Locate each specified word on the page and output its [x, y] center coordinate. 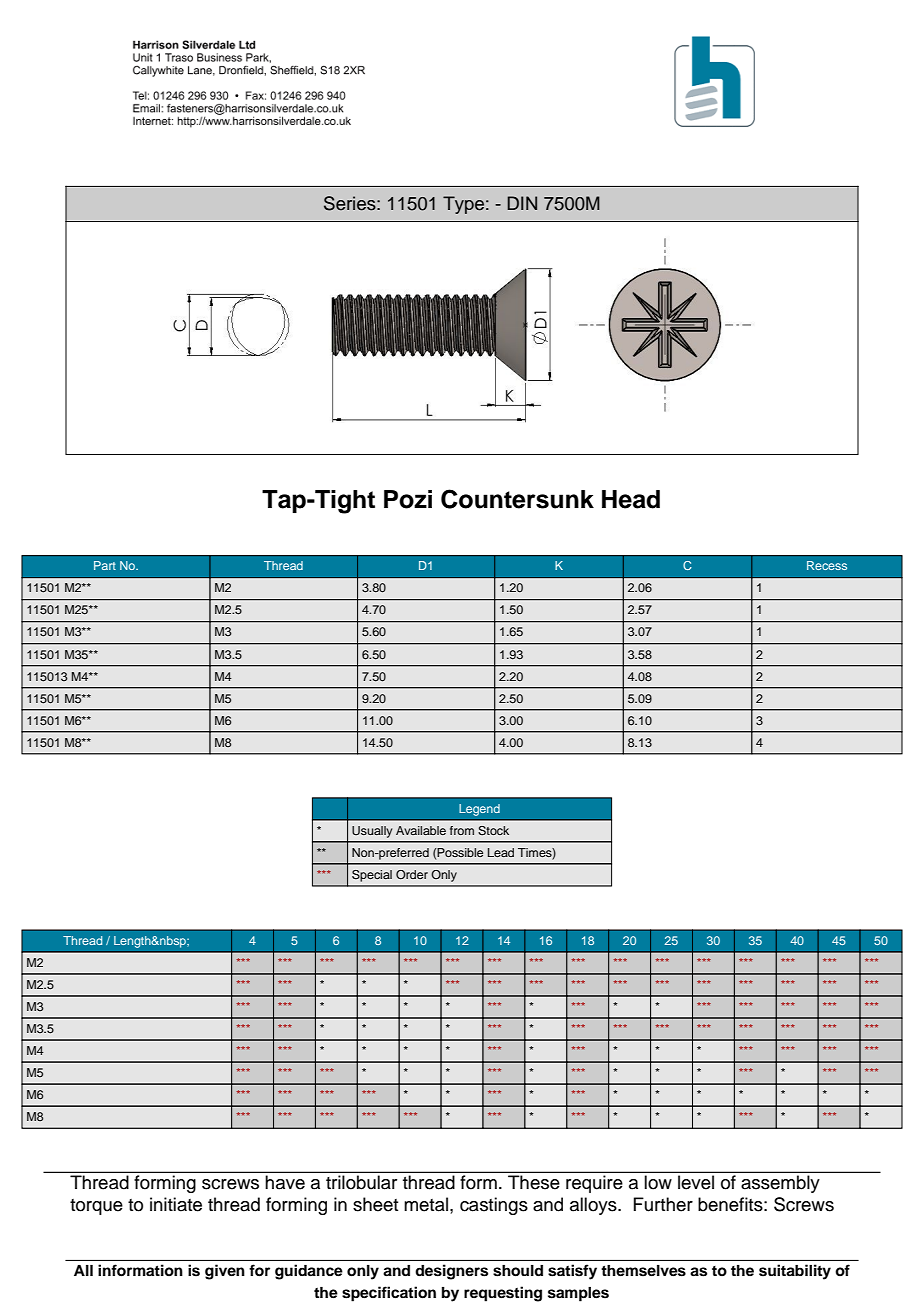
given [225, 1272]
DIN [522, 203]
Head [631, 499]
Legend [479, 810]
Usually [372, 832]
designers [451, 1272]
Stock [493, 831]
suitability [795, 1272]
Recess [827, 565]
